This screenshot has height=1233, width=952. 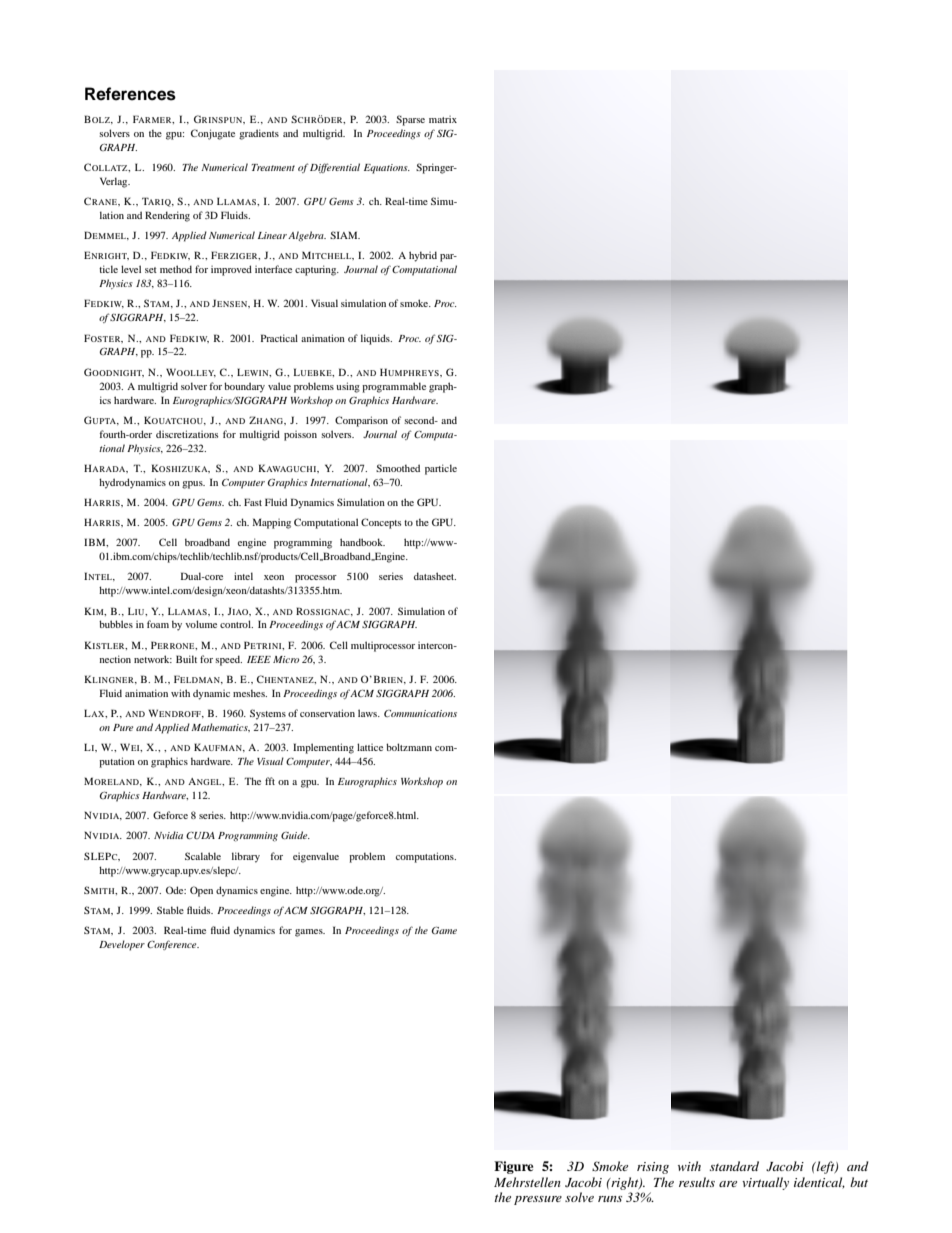 I want to click on virtually, so click(x=765, y=1183).
